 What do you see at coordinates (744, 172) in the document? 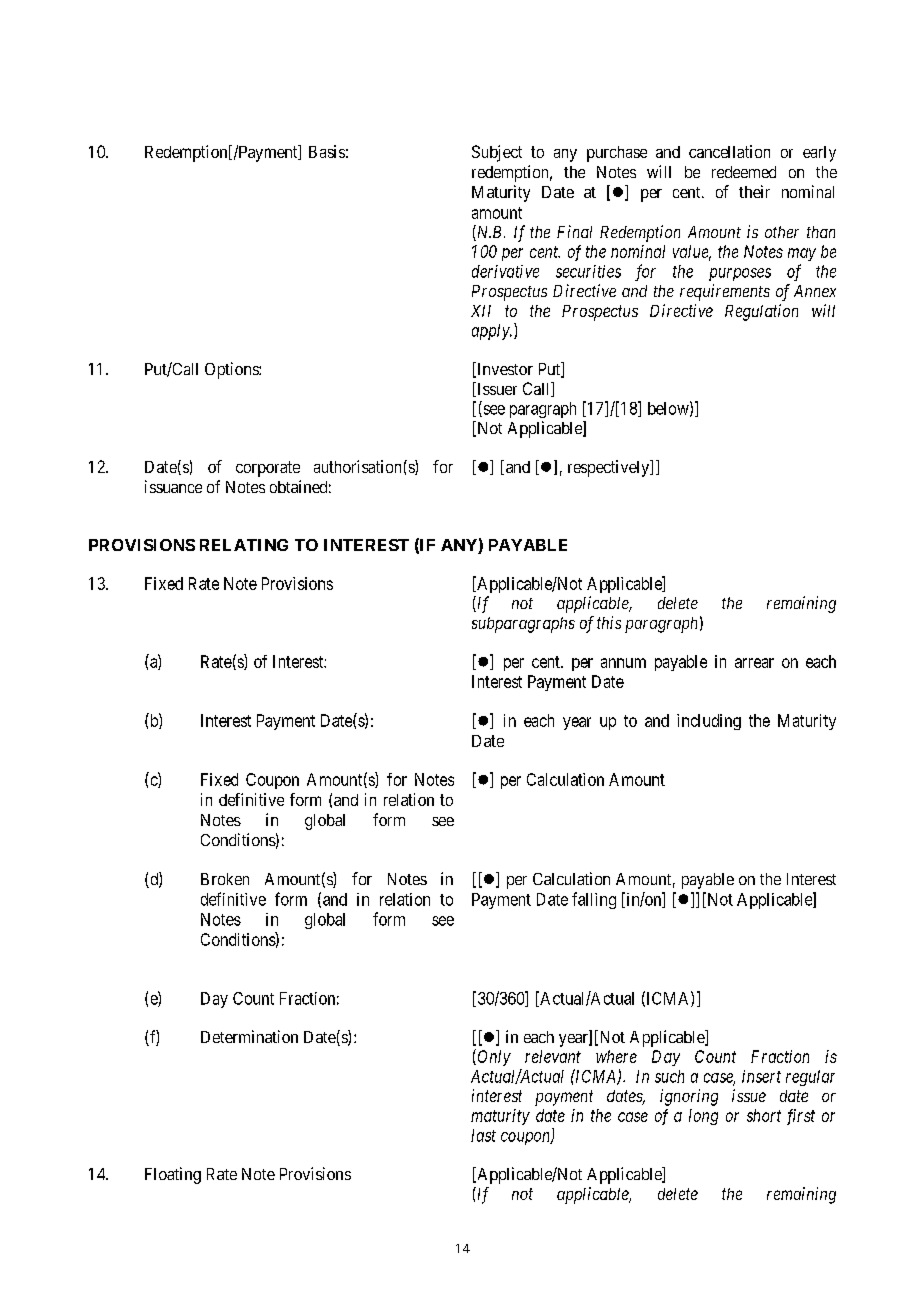
I see `redeemed` at bounding box center [744, 172].
